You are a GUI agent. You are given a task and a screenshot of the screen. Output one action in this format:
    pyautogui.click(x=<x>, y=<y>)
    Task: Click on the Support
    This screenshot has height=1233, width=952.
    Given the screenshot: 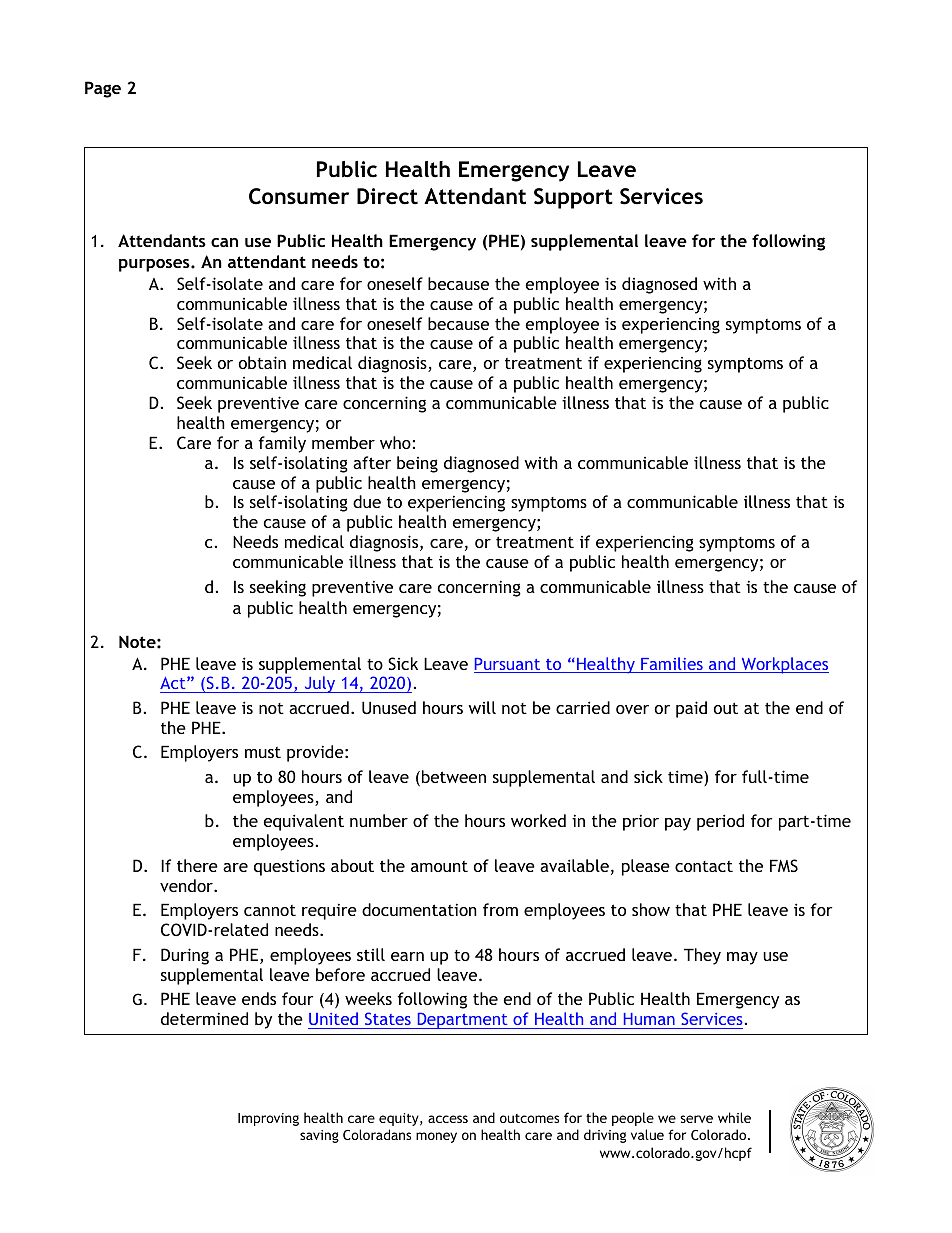 What is the action you would take?
    pyautogui.click(x=573, y=198)
